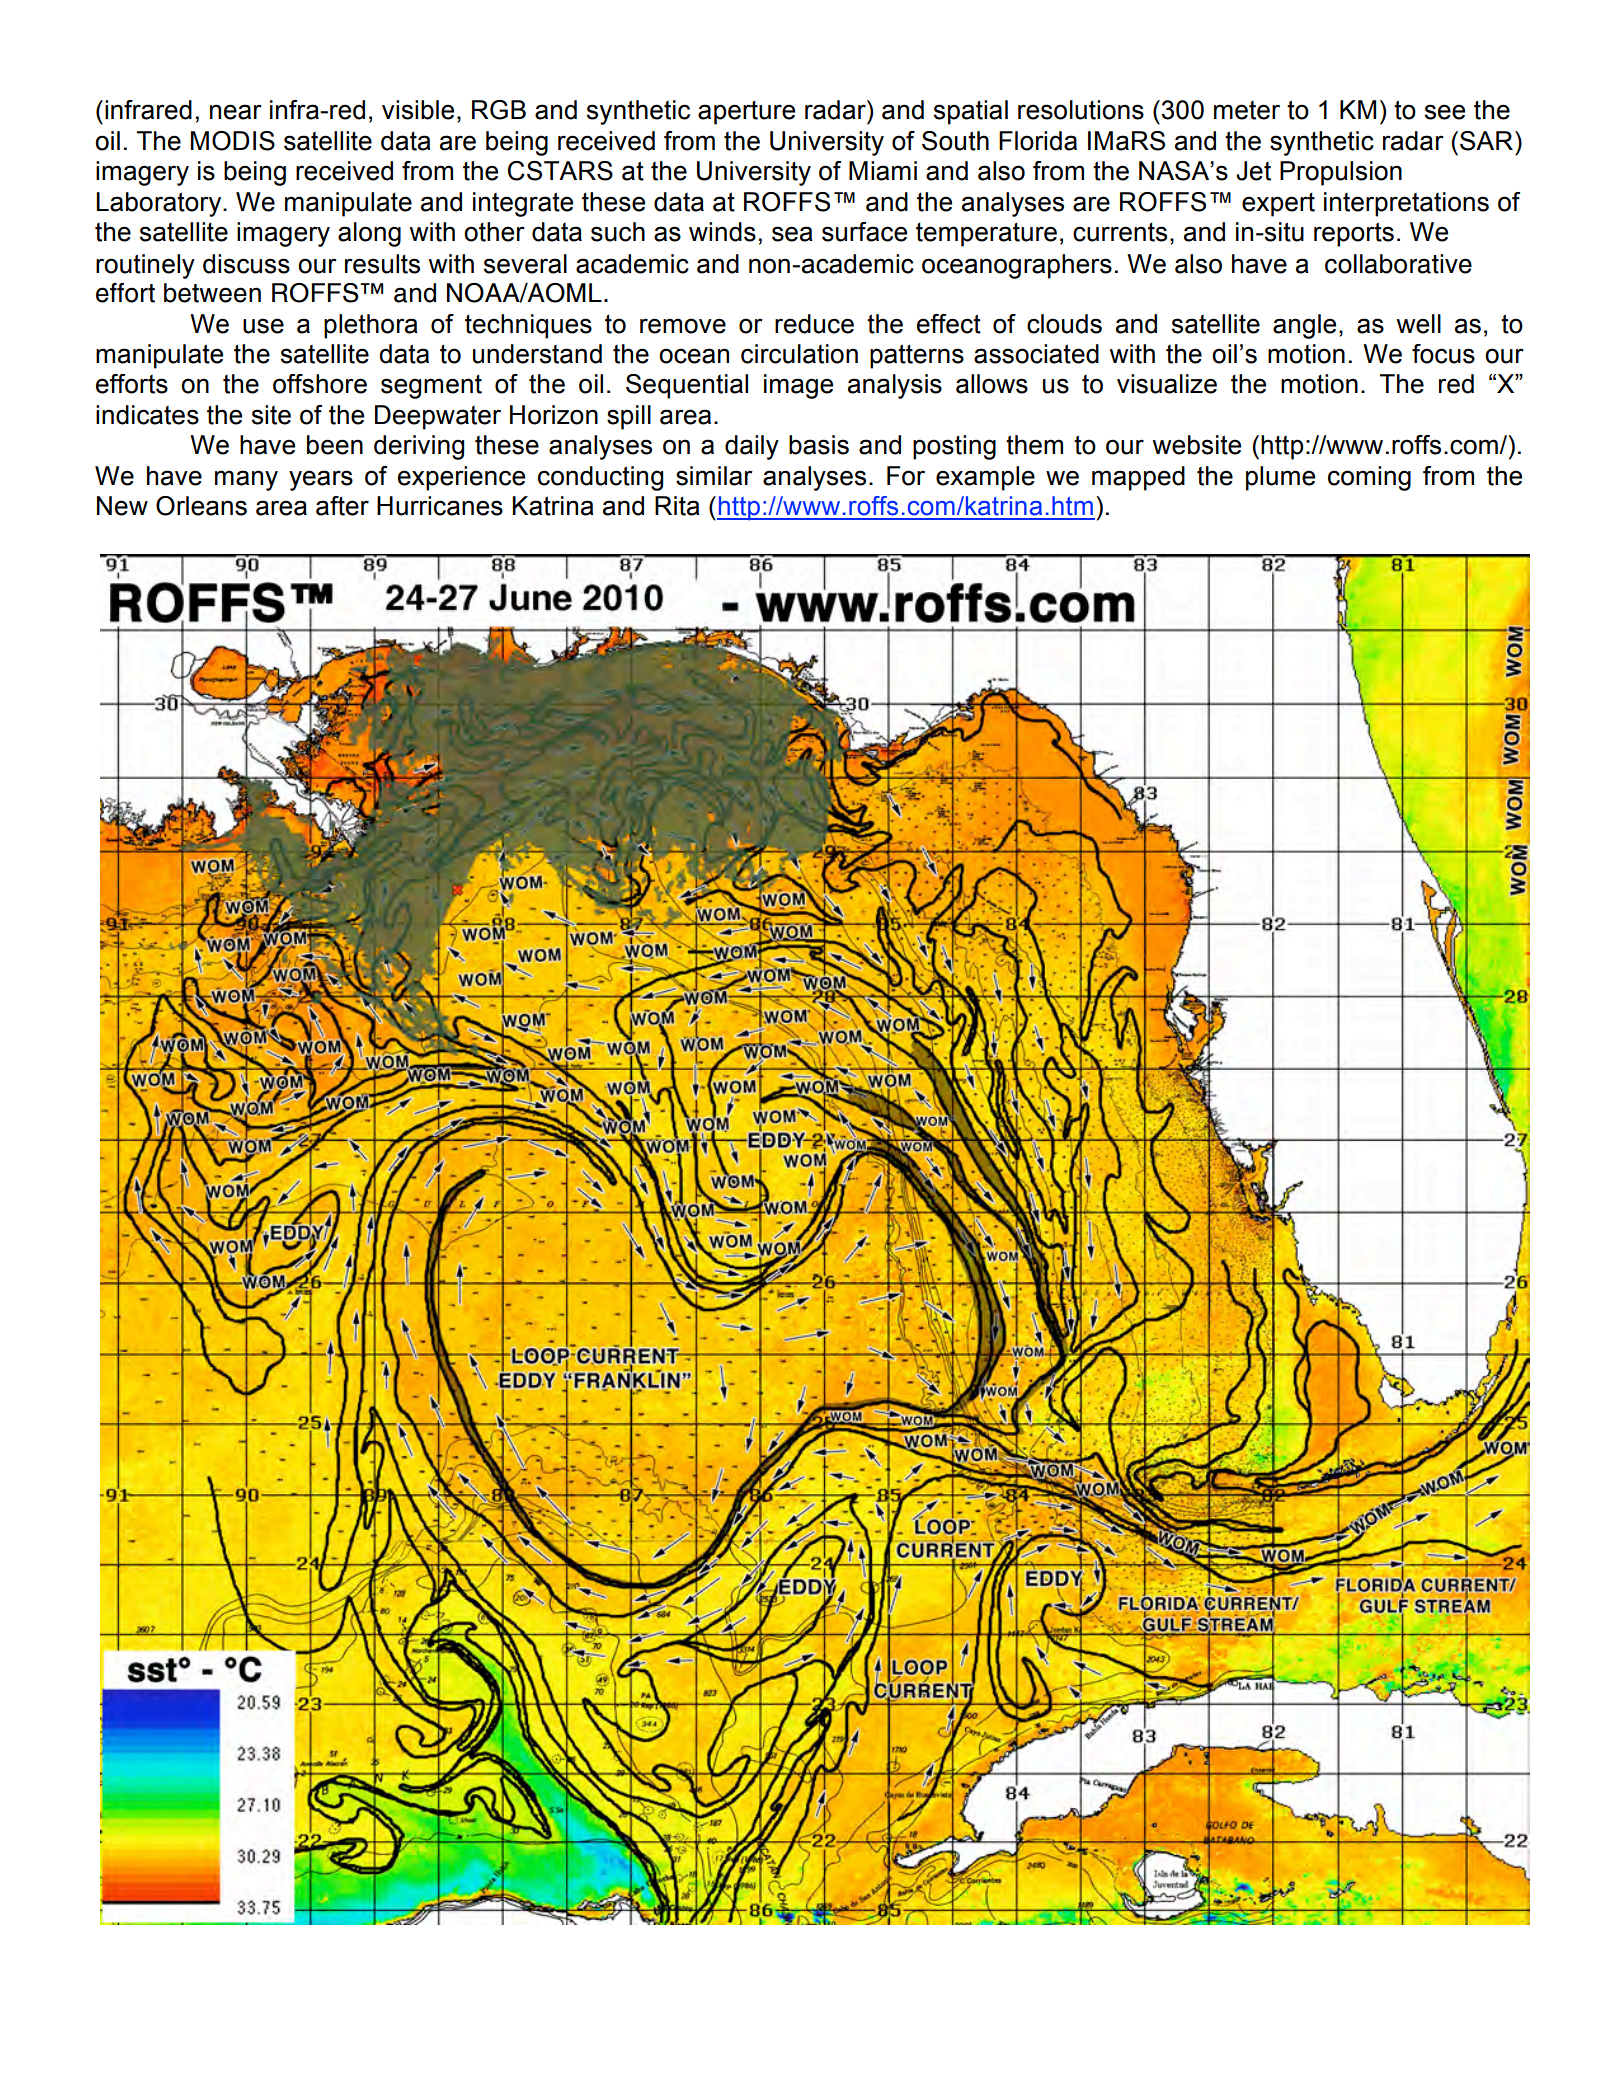 The width and height of the document is (1619, 2096). I want to click on plume, so click(1280, 478).
